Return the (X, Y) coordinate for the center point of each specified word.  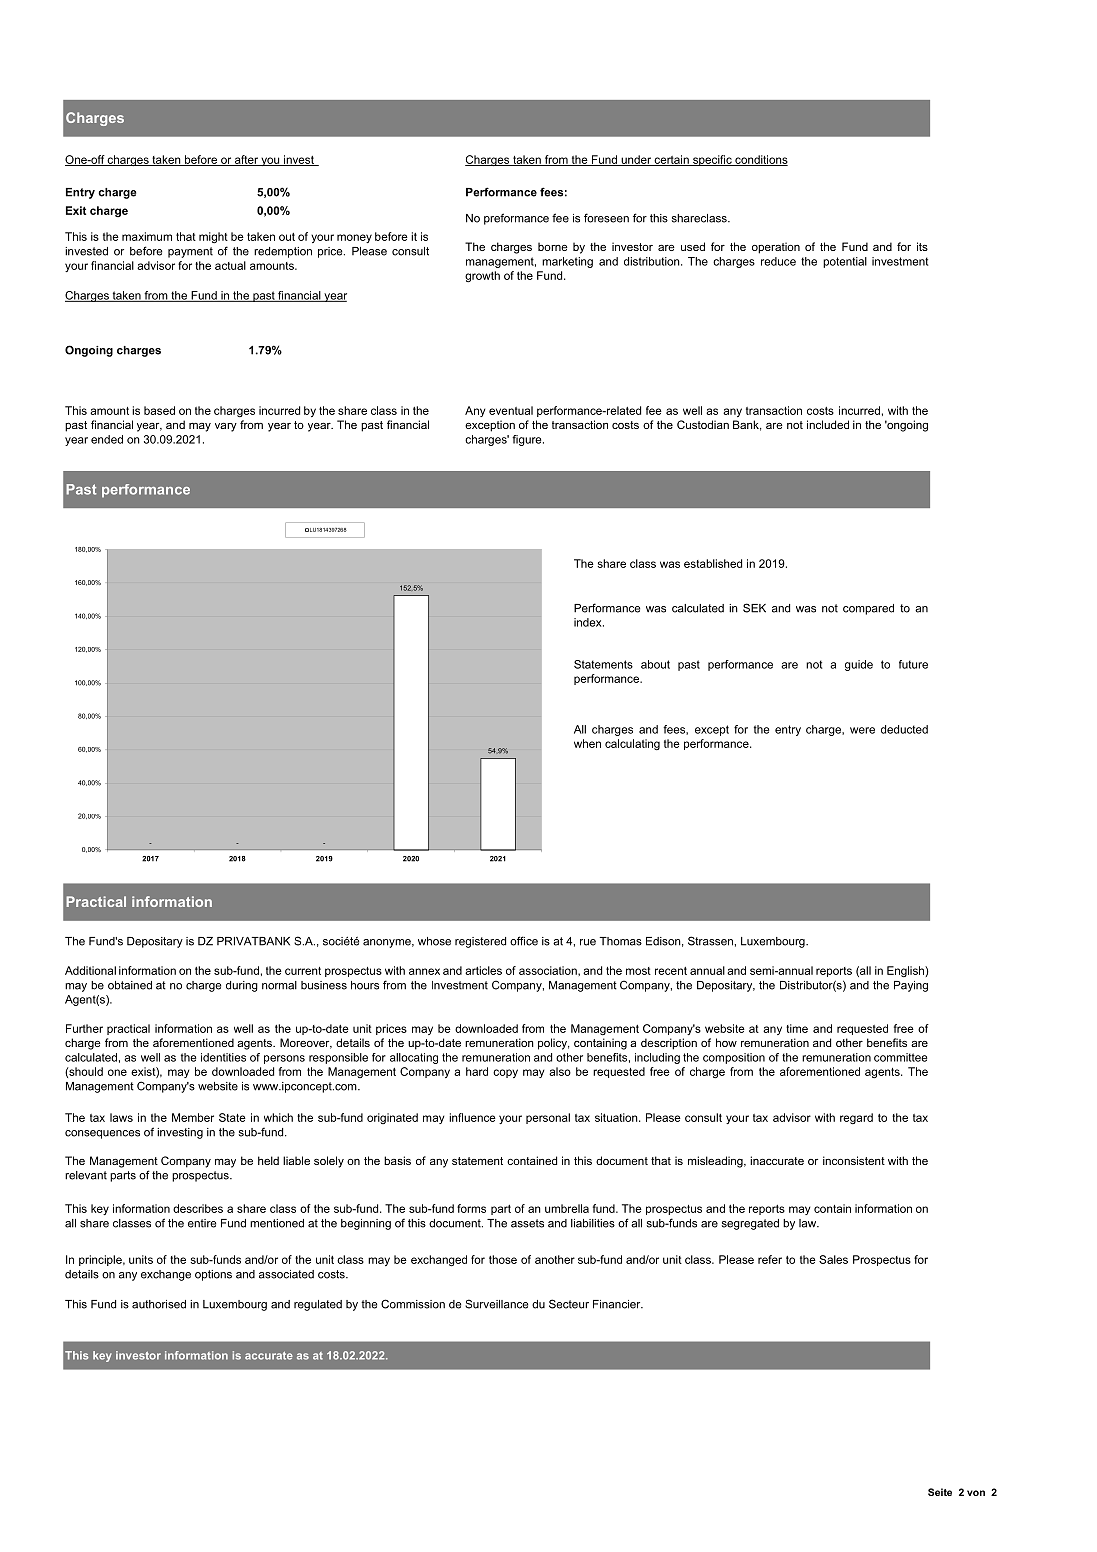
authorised (159, 1304)
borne (553, 246)
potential (845, 262)
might (213, 237)
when (587, 743)
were (862, 730)
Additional (90, 970)
